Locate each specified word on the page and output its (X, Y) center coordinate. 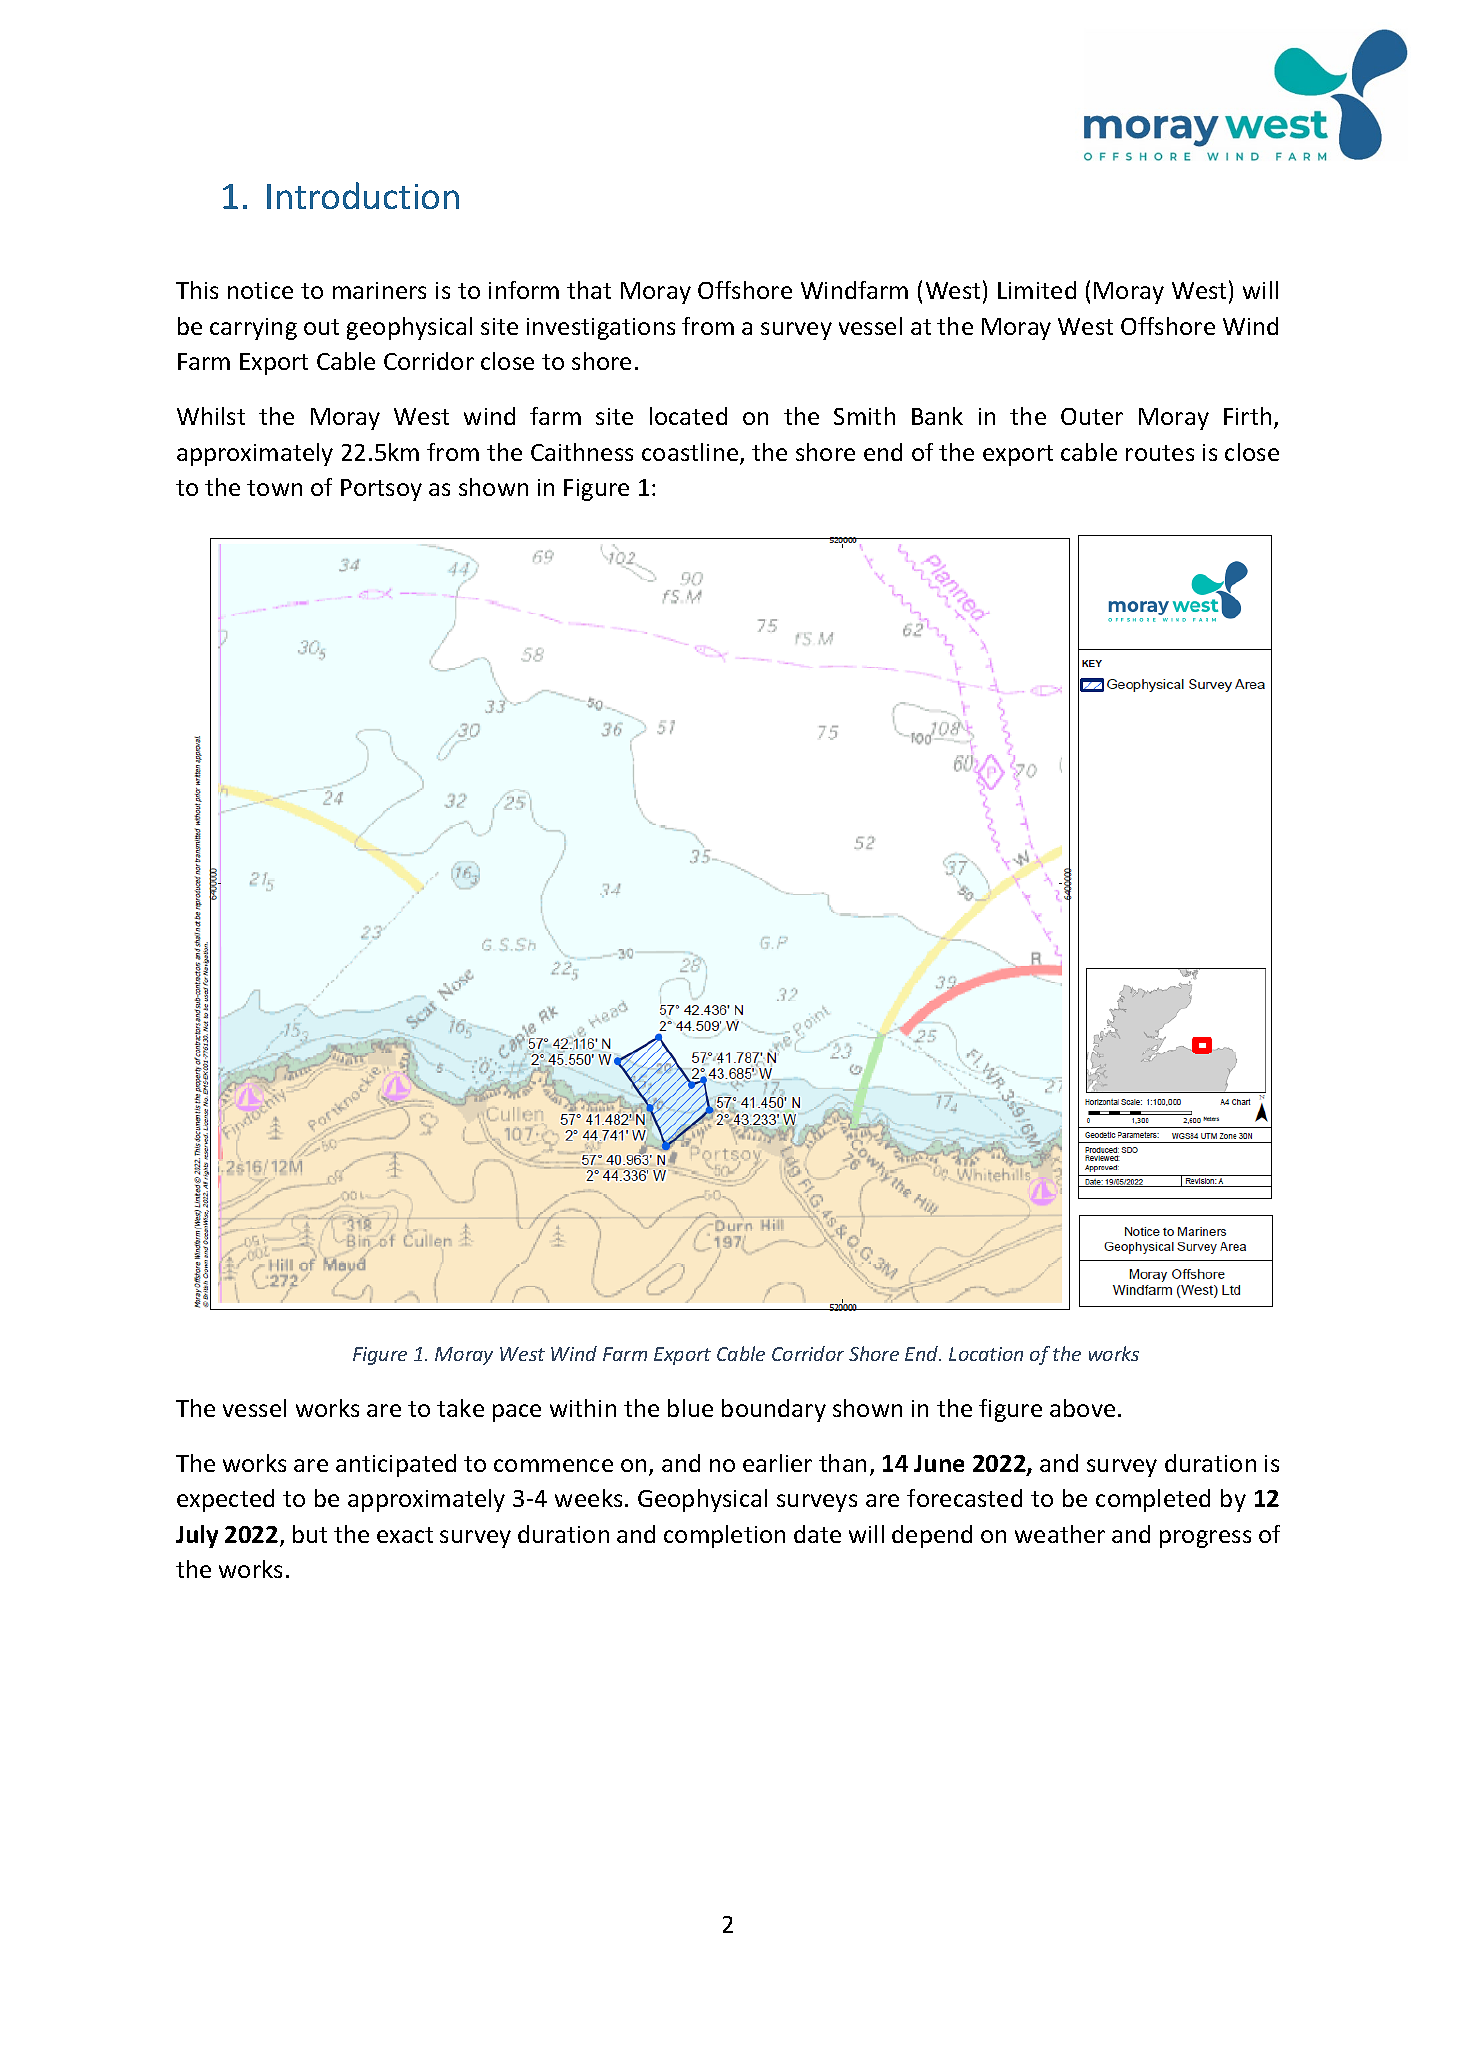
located (688, 416)
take (460, 1408)
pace (517, 1413)
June (939, 1463)
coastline (691, 453)
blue (690, 1408)
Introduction (363, 195)
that (589, 290)
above (1082, 1408)
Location (986, 1354)
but (310, 1534)
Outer (1092, 416)
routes (1160, 453)
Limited (1037, 290)
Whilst (211, 416)
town (274, 488)
